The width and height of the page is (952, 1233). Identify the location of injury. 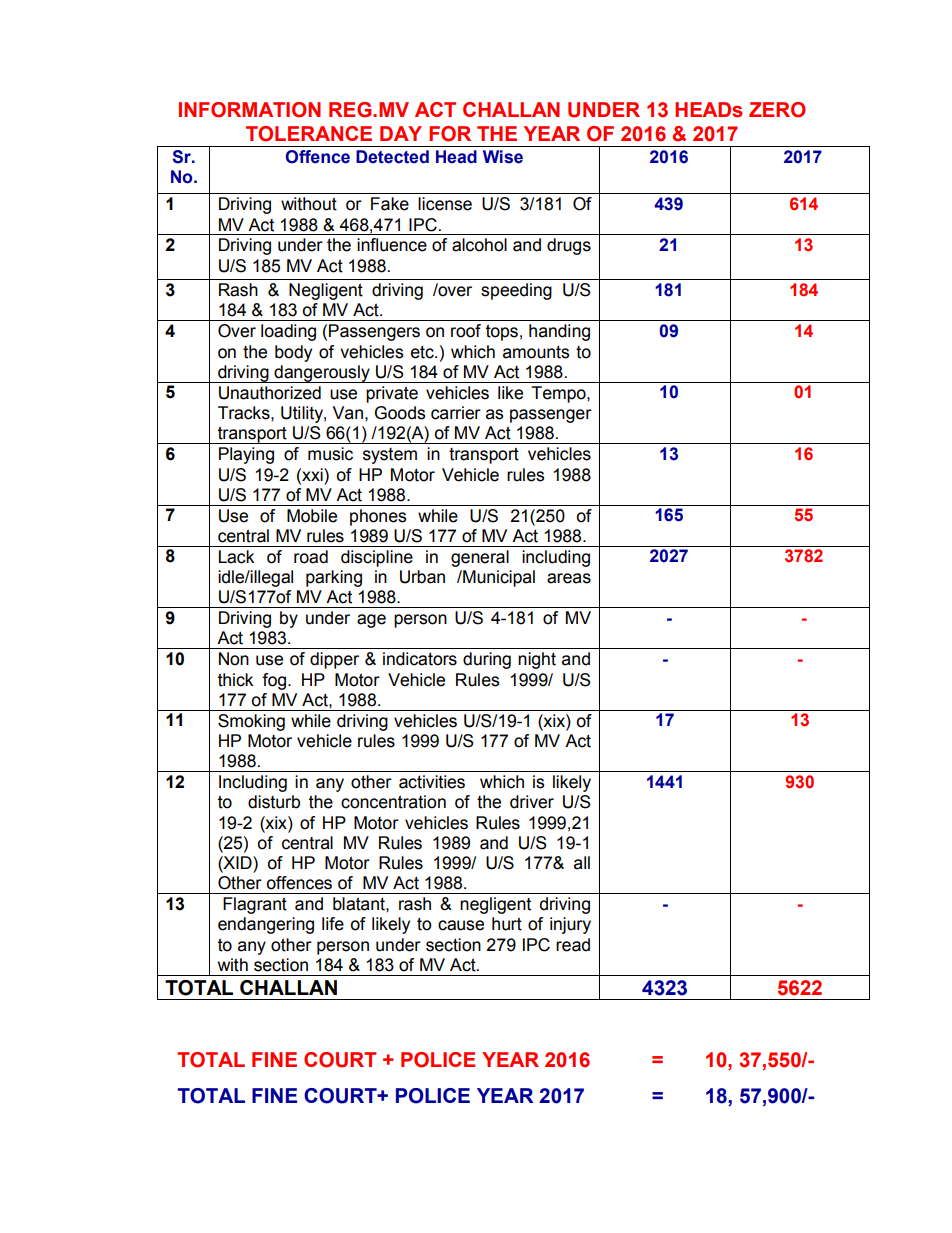
(570, 925).
